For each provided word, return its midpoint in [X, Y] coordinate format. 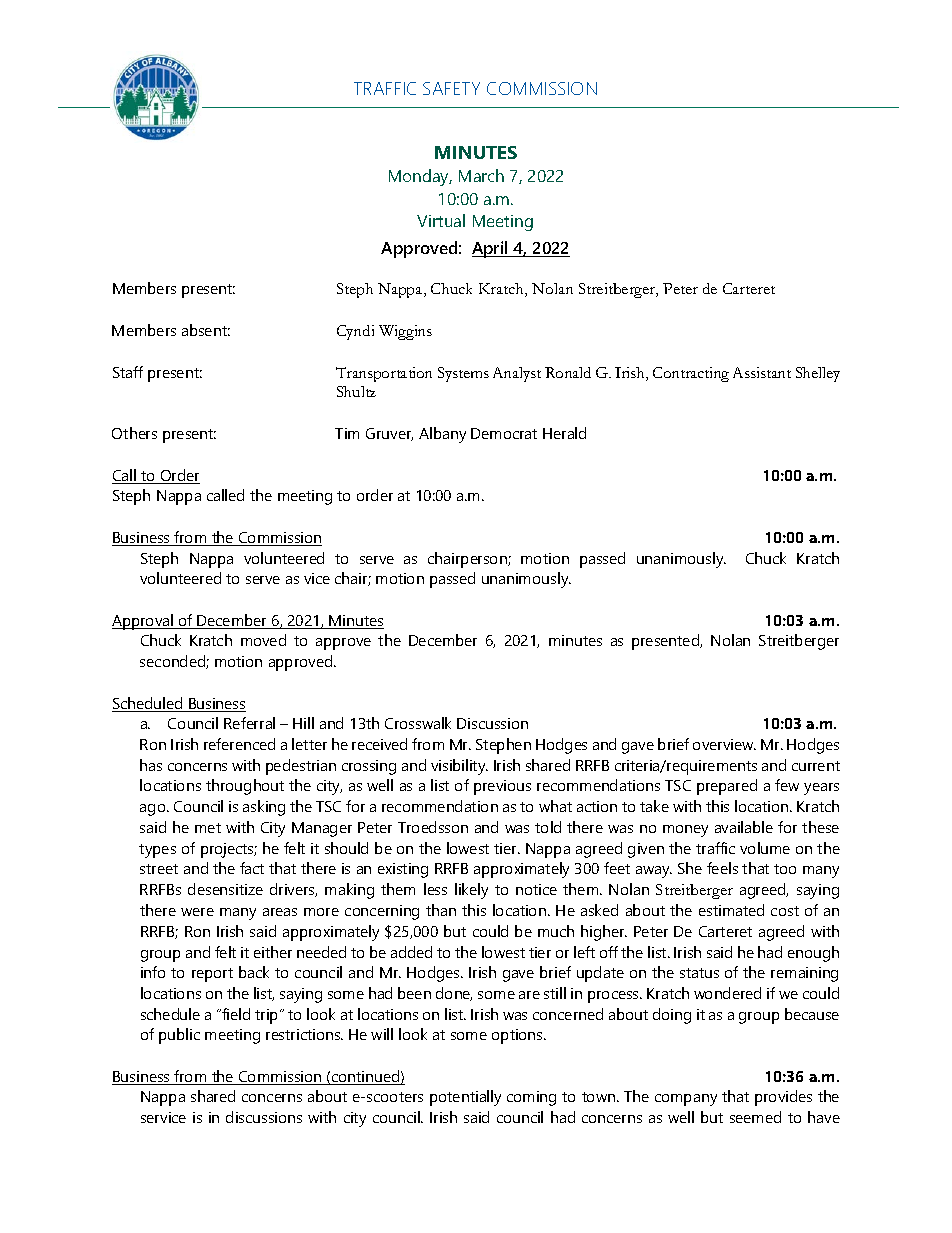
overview [724, 744]
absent [206, 330]
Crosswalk [418, 723]
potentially [465, 1098]
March [481, 175]
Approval [144, 622]
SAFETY [451, 88]
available [744, 827]
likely [471, 891]
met [208, 828]
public [179, 1036]
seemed [755, 1117]
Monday [420, 177]
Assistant [762, 372]
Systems [463, 374]
